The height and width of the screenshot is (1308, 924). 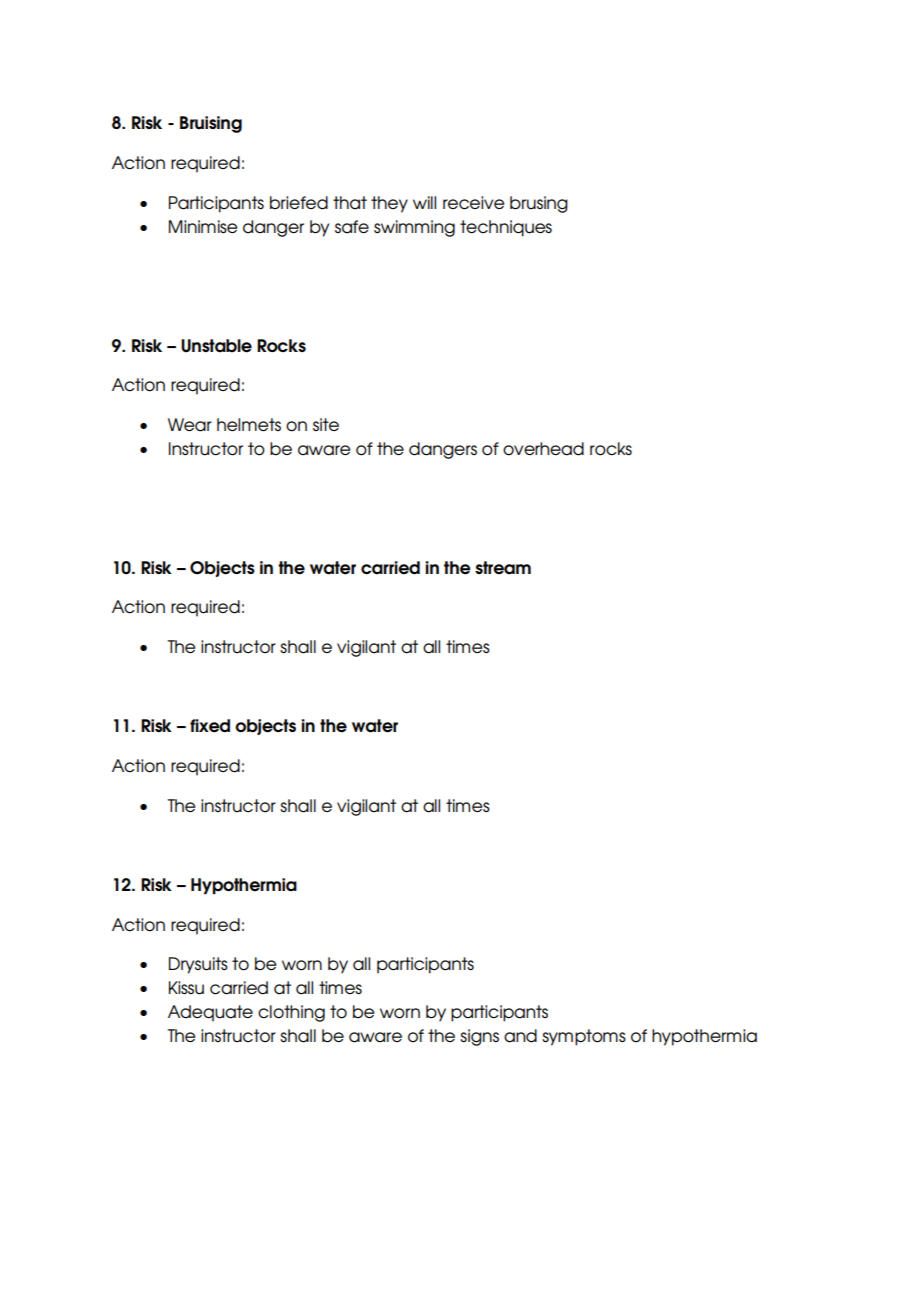 I want to click on Bruising, so click(x=211, y=124).
